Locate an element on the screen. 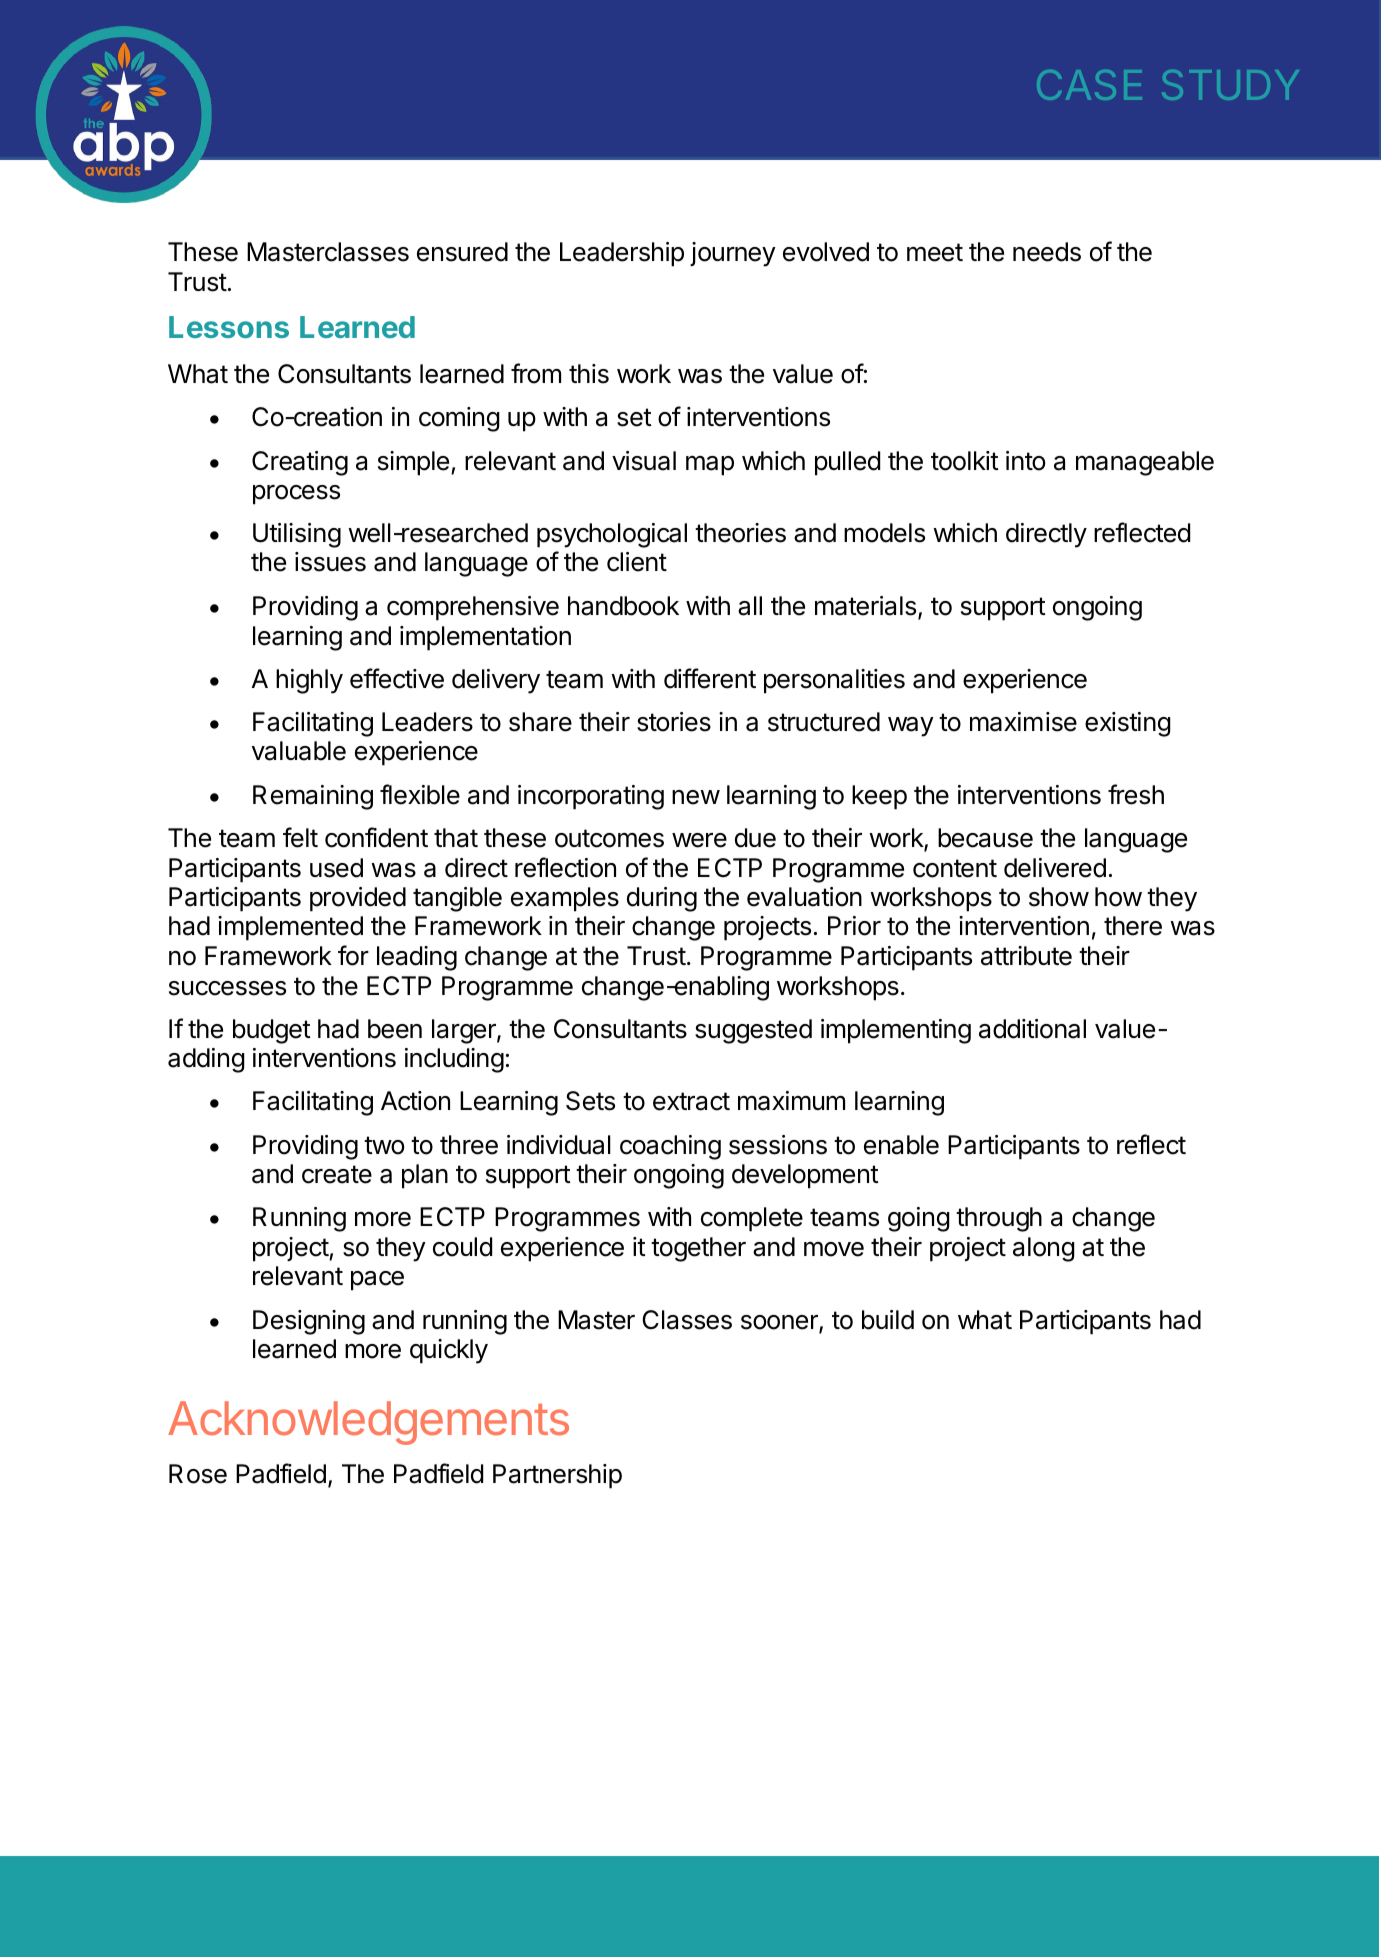 Image resolution: width=1383 pixels, height=1957 pixels. different is located at coordinates (710, 678).
